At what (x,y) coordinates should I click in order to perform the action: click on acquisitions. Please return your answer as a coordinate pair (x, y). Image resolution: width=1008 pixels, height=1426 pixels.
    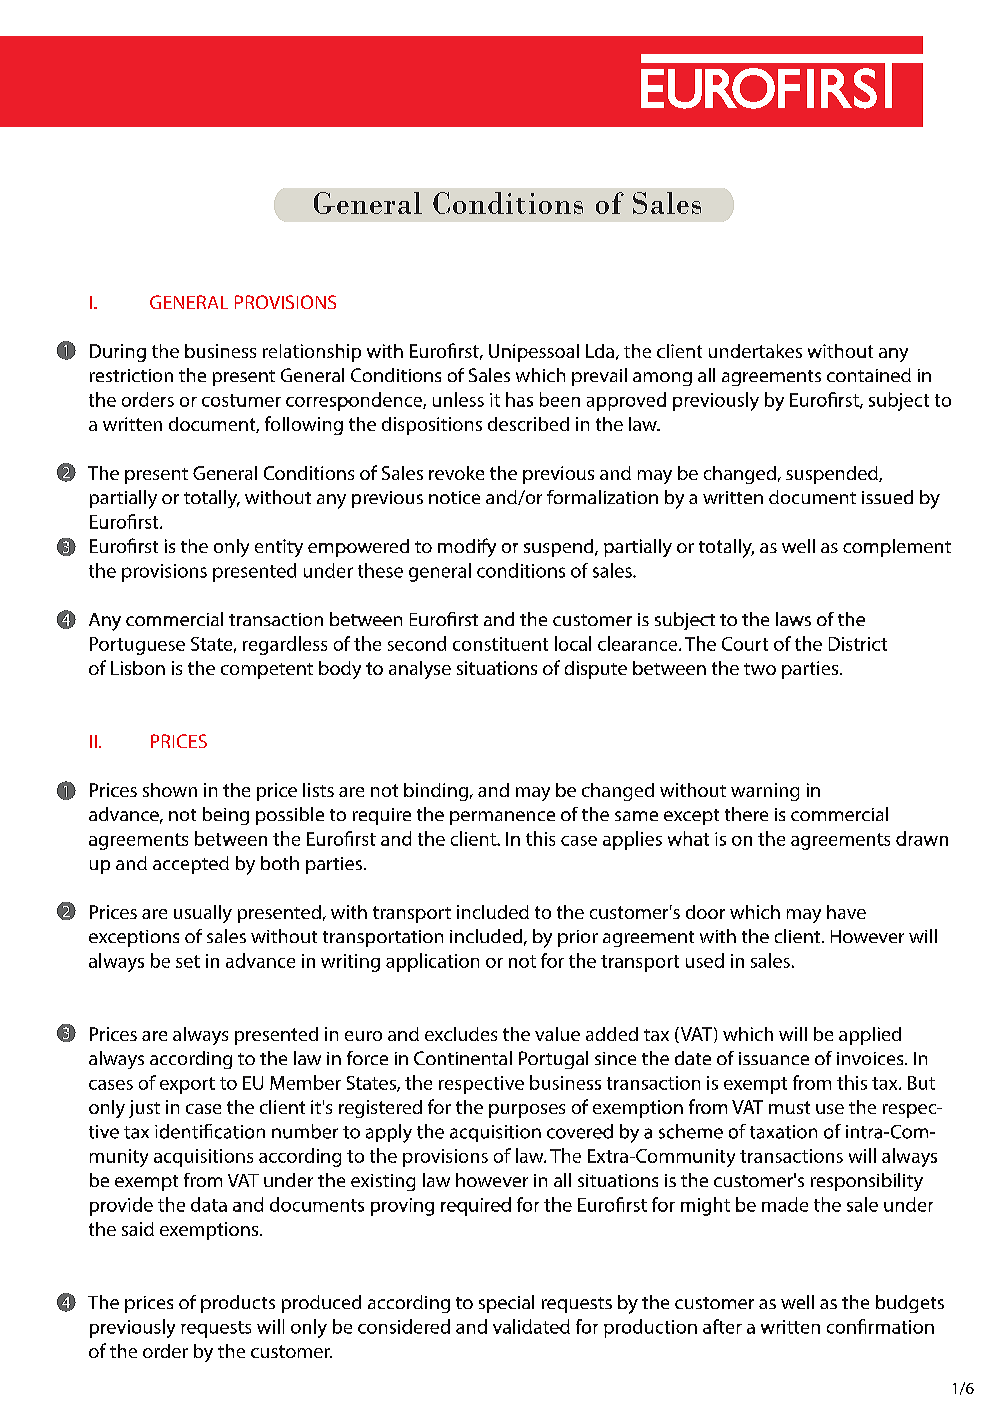
    Looking at the image, I should click on (203, 1158).
